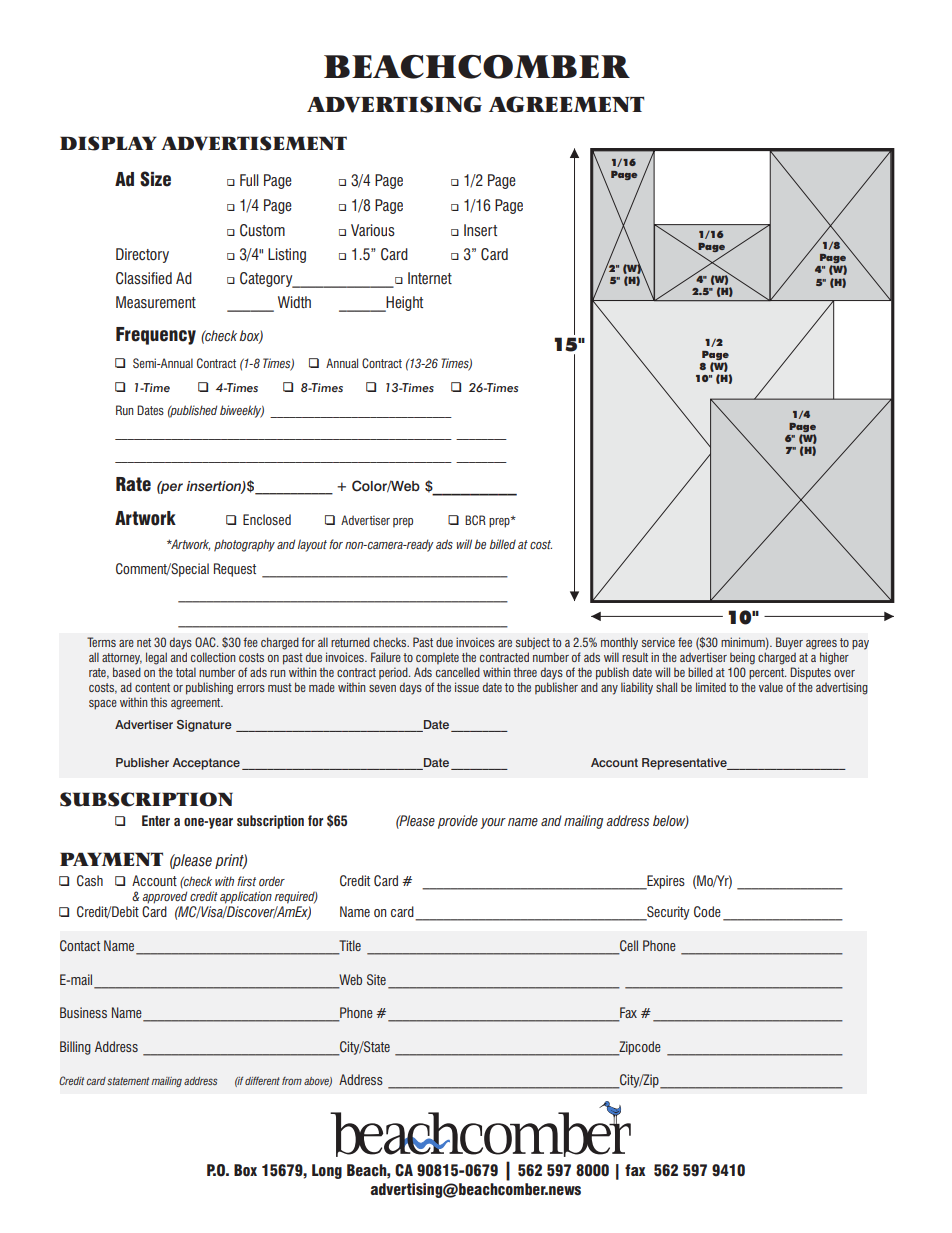 The image size is (952, 1233). I want to click on Size, so click(155, 179).
